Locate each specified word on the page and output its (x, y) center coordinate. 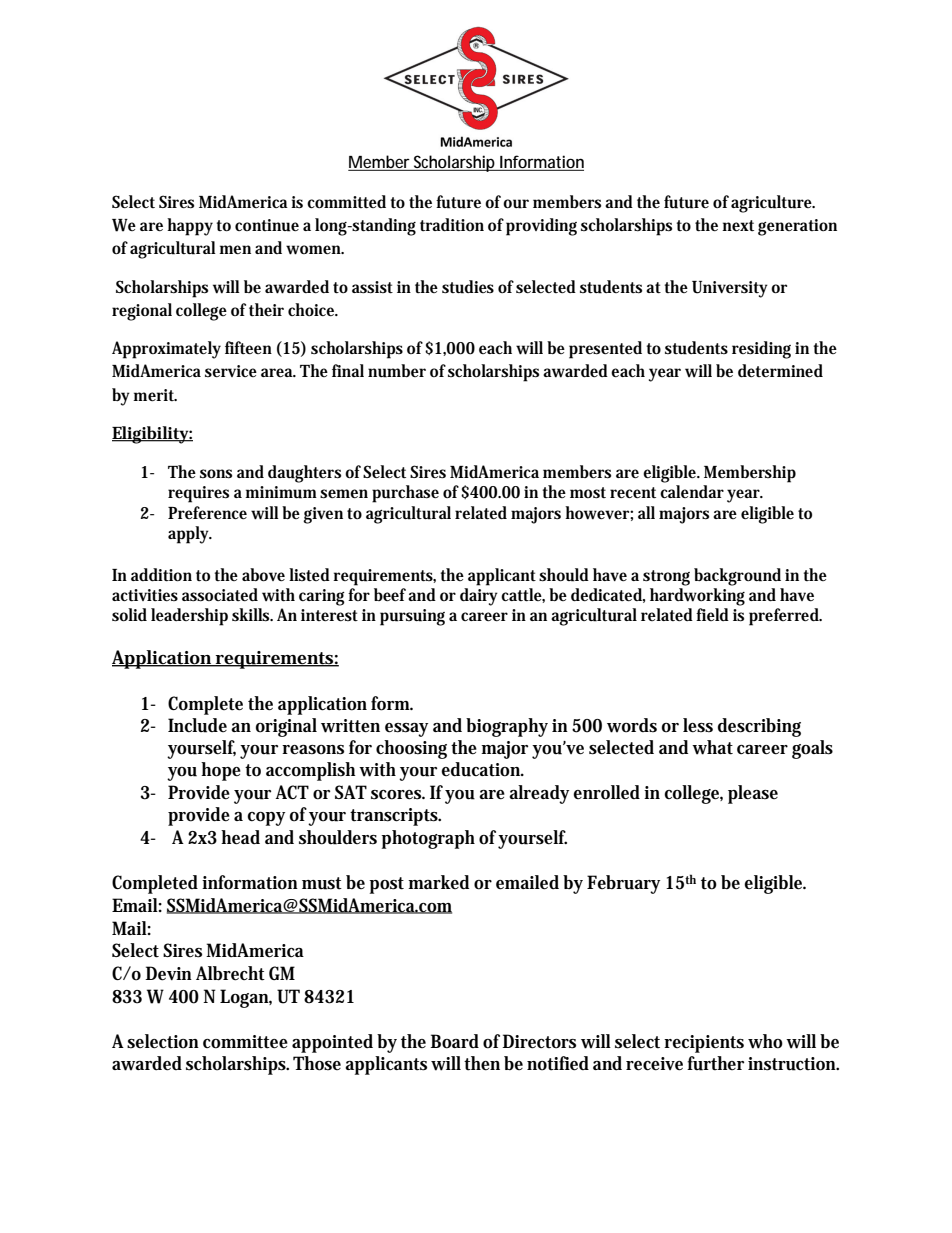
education (482, 769)
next (738, 225)
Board (454, 1041)
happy (190, 227)
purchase (405, 494)
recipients (704, 1044)
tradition (452, 225)
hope (221, 771)
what (712, 747)
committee (245, 1042)
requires (198, 494)
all (646, 512)
